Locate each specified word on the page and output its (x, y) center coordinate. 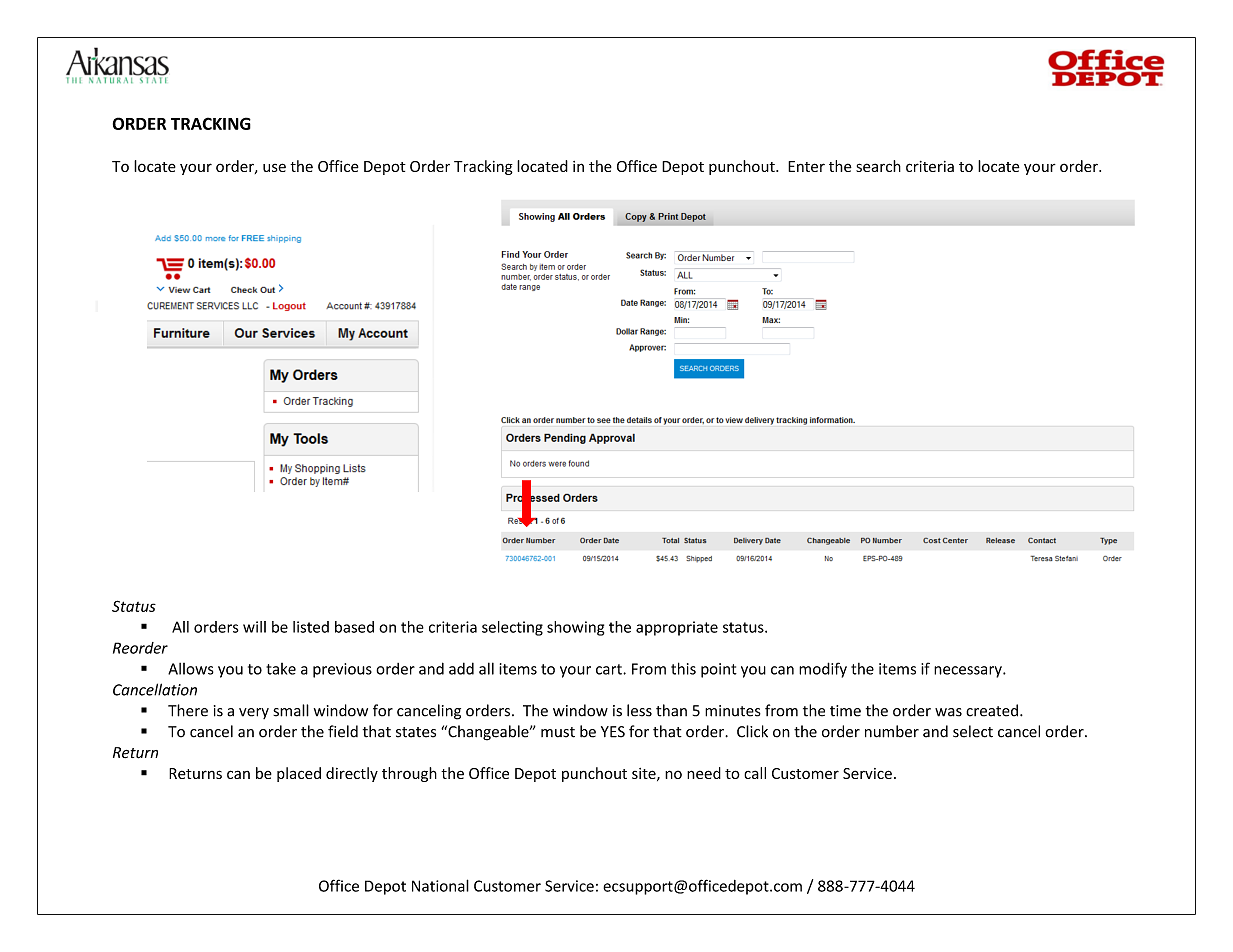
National (440, 885)
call (755, 773)
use (274, 167)
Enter (806, 166)
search (878, 166)
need (704, 773)
